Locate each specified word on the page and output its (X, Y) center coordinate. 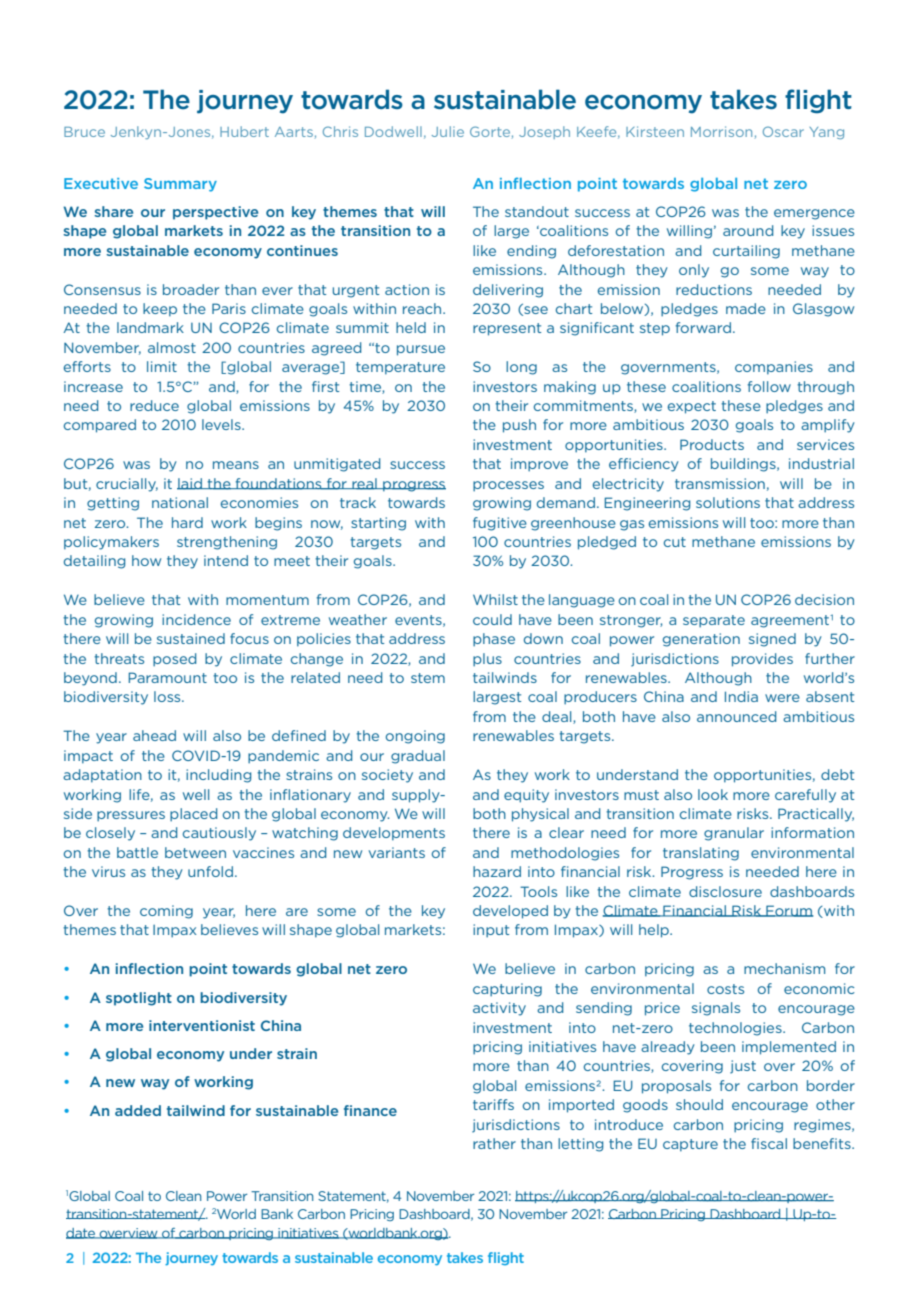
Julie (448, 131)
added (138, 1110)
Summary (180, 185)
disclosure (725, 891)
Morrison (721, 131)
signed (772, 640)
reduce (154, 405)
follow (769, 386)
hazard (497, 871)
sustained (191, 638)
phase (494, 640)
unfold (210, 871)
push (519, 426)
